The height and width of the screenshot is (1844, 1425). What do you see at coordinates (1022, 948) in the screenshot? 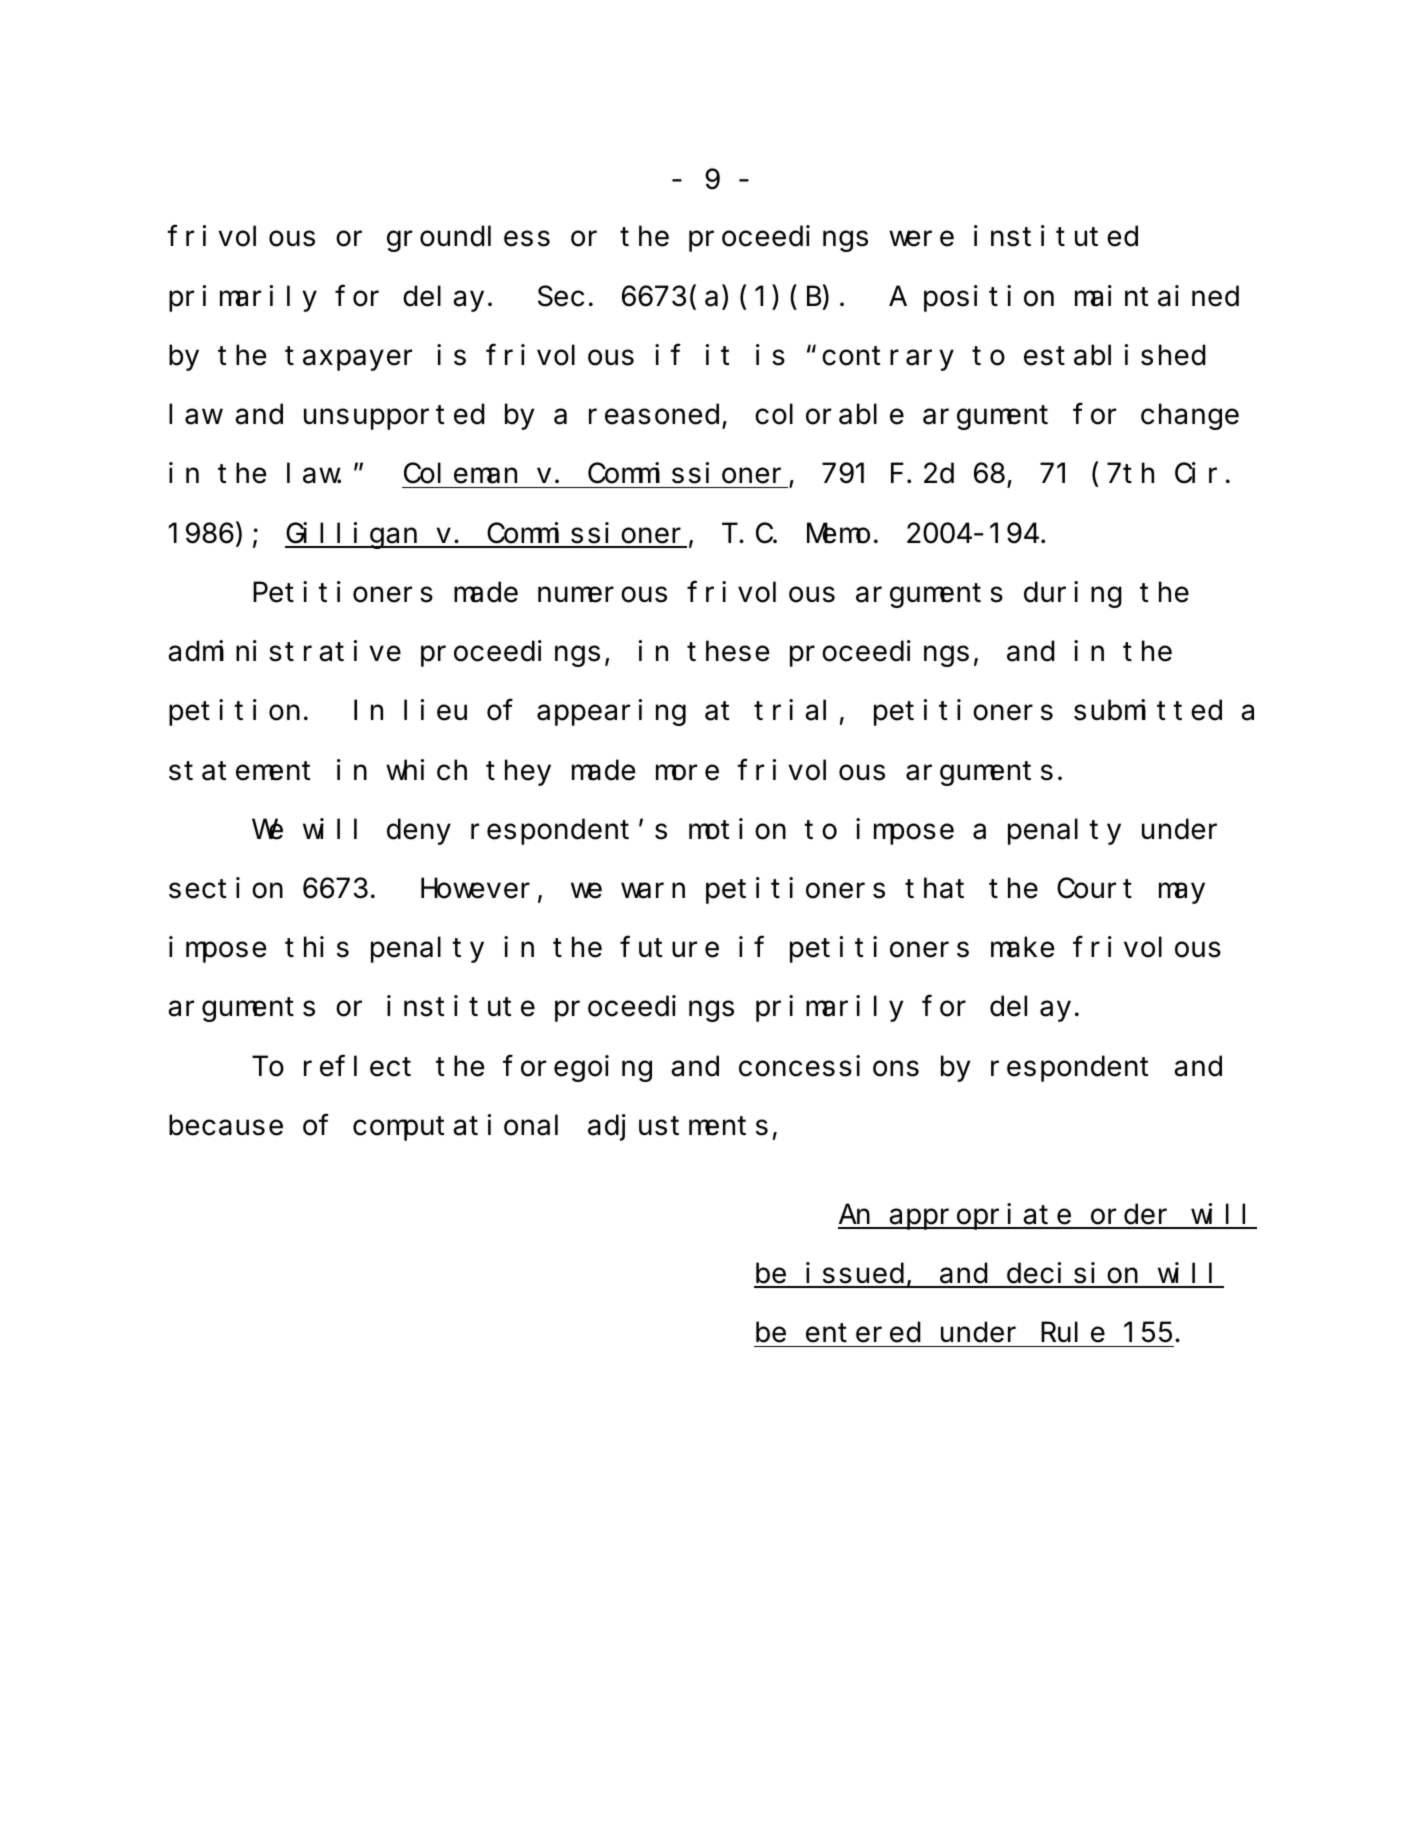
I see `make` at bounding box center [1022, 948].
